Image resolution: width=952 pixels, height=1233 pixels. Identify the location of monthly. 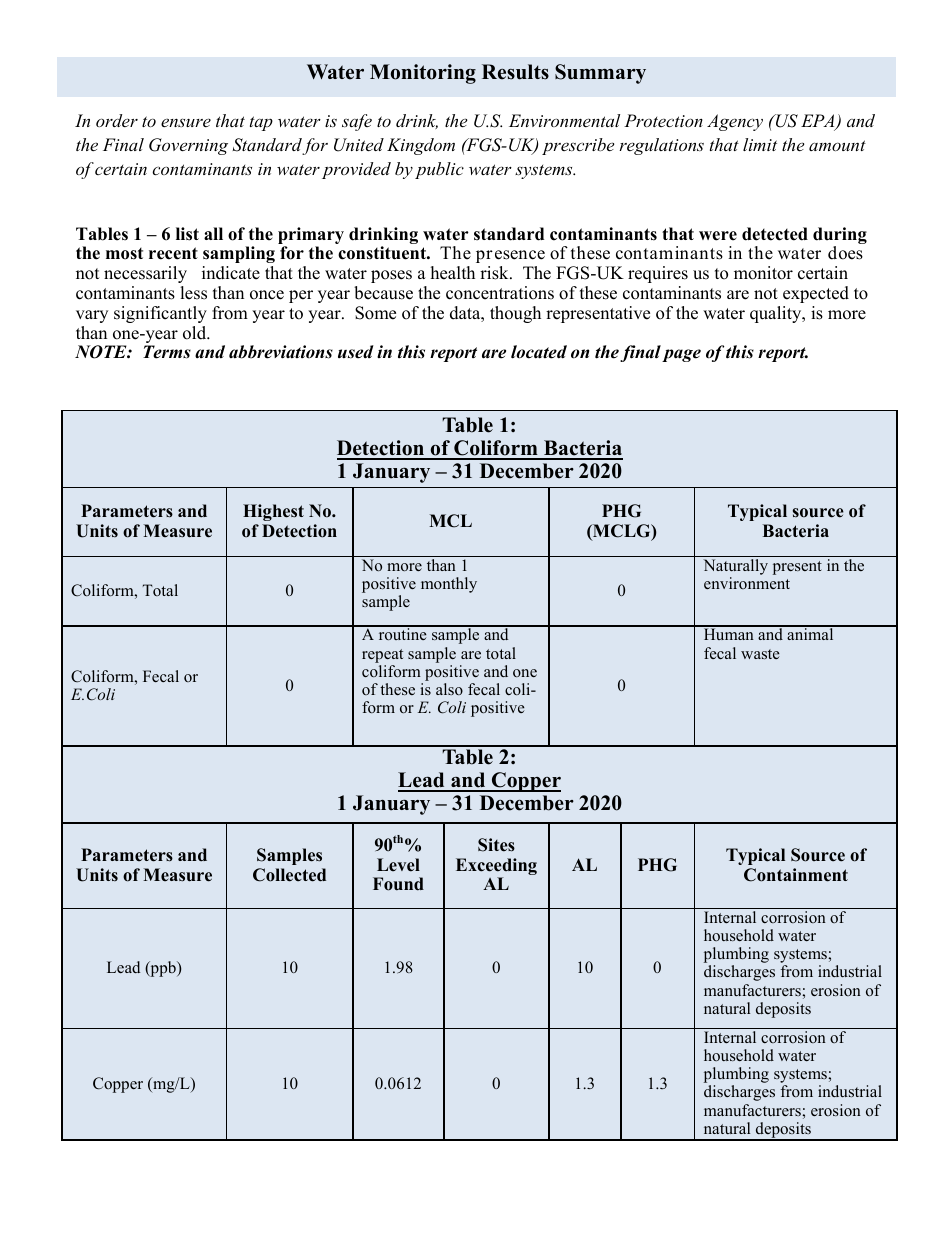
(449, 585).
